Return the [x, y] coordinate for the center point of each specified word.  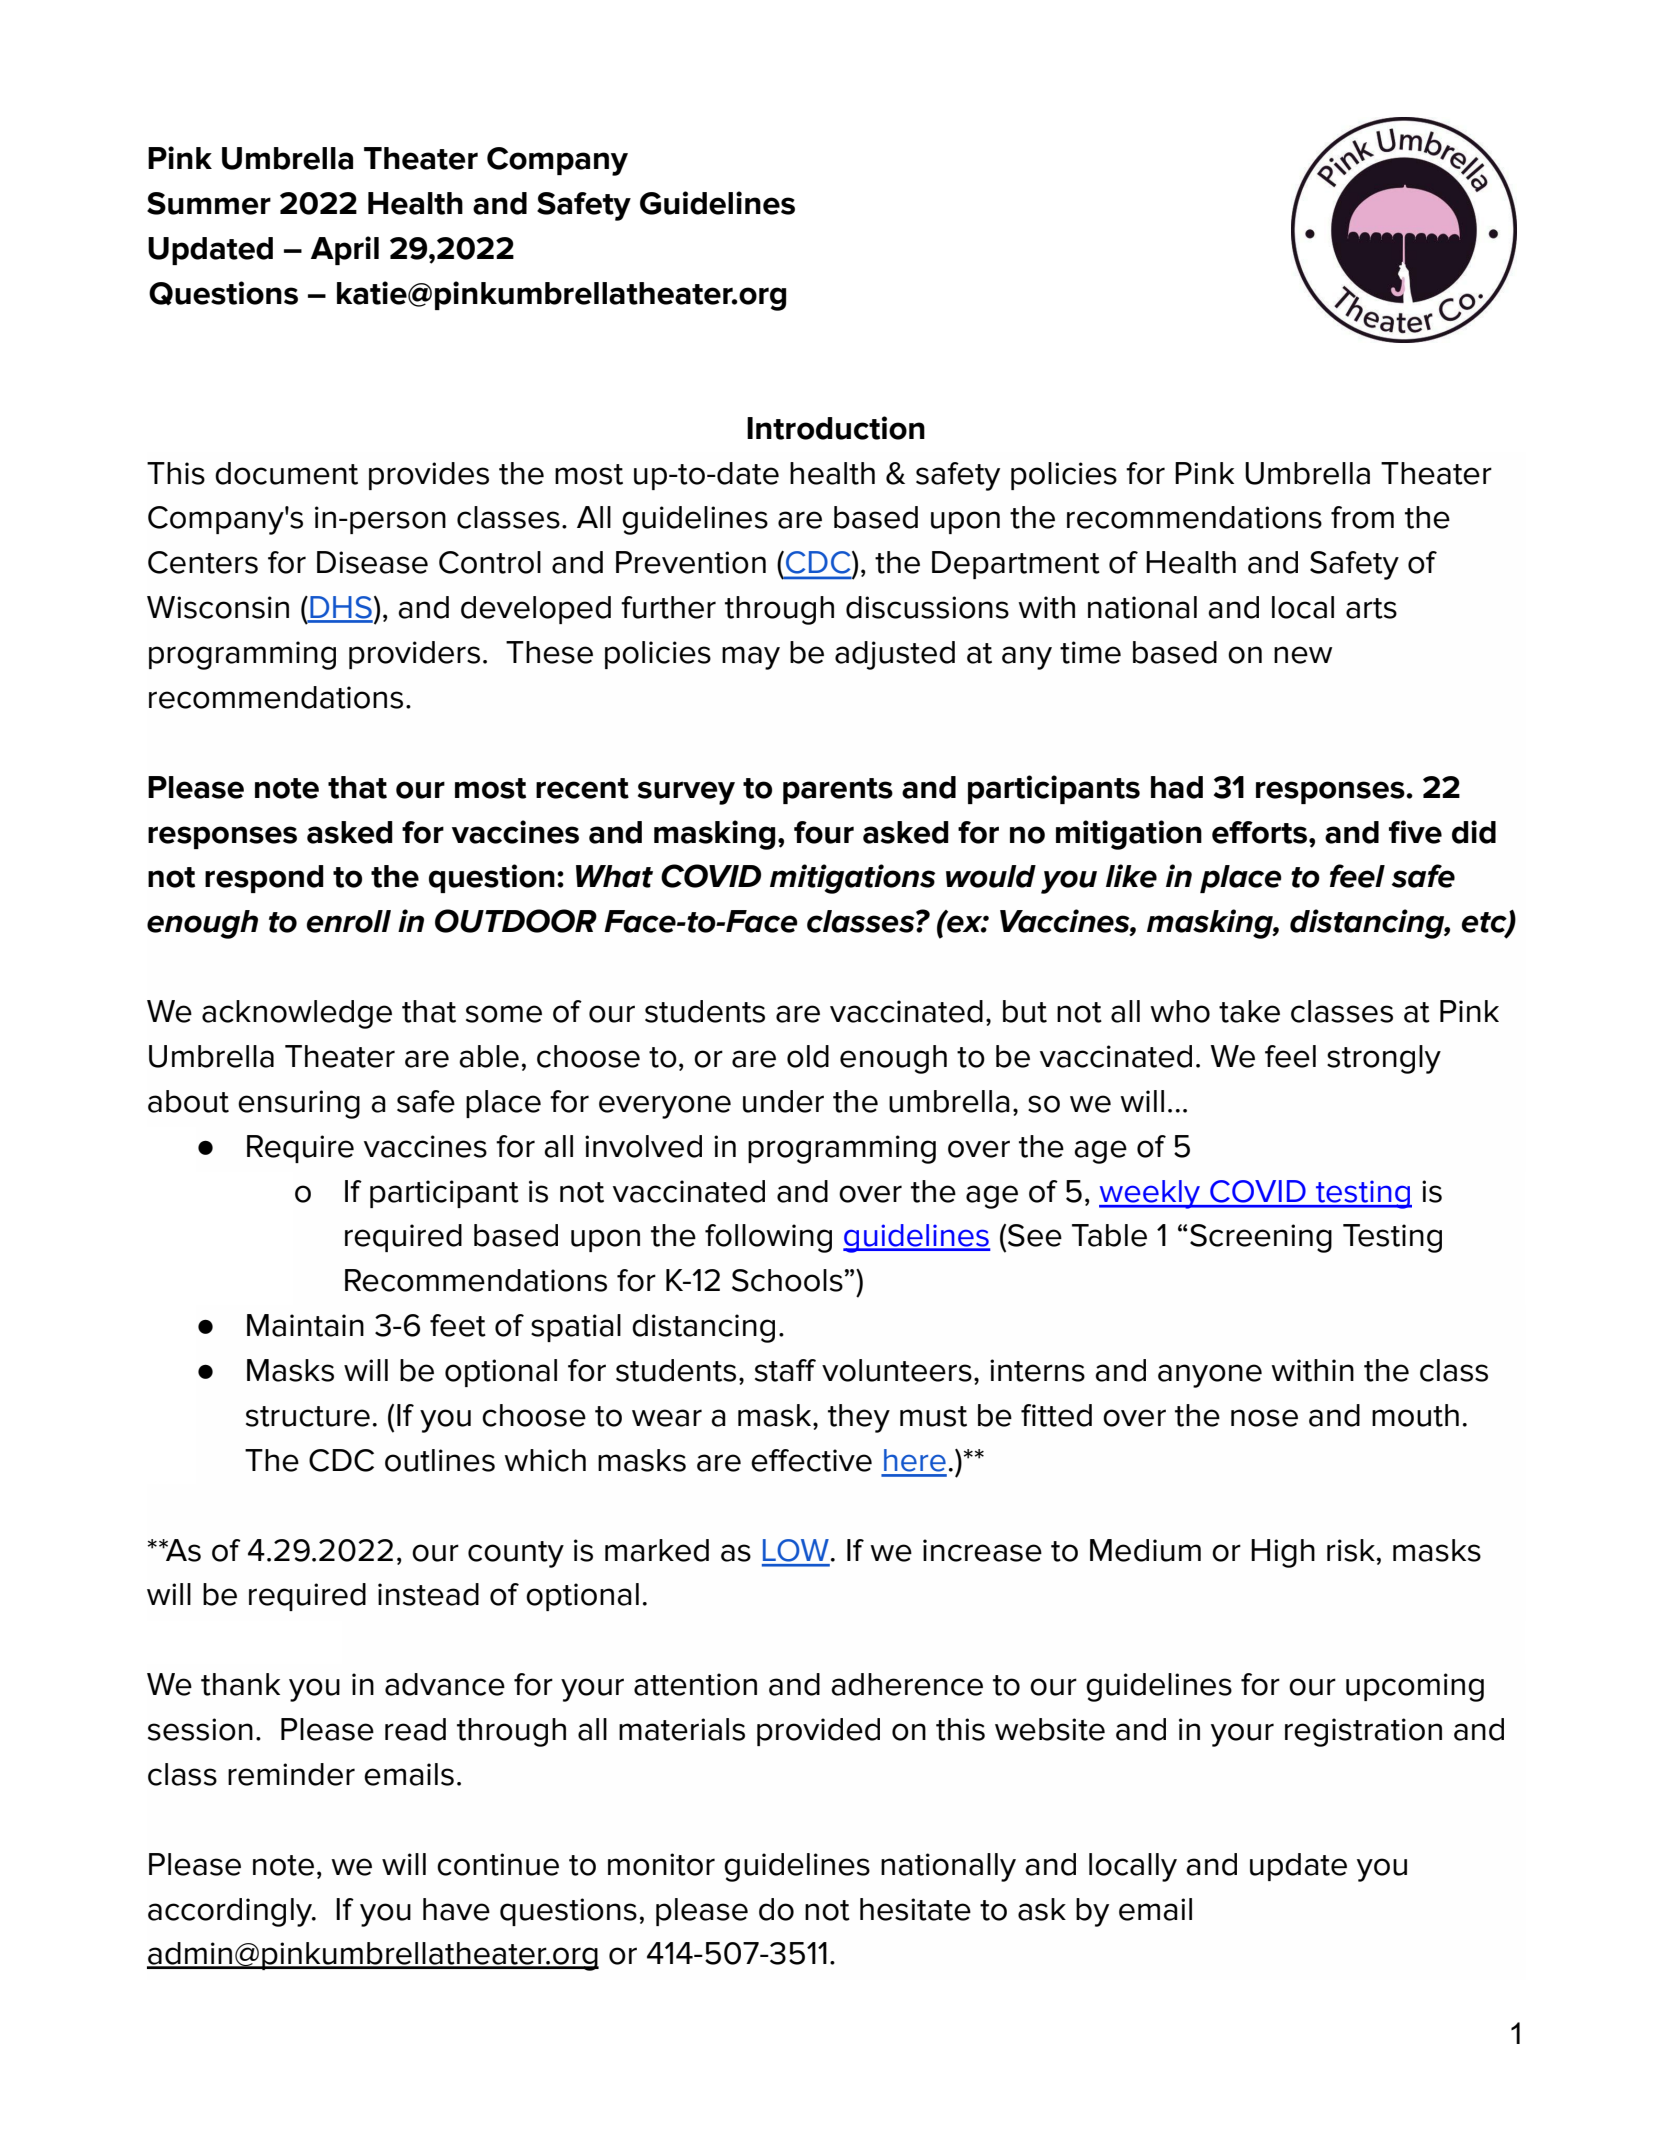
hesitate [915, 1909]
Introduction [836, 428]
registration [1363, 1732]
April [345, 250]
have [456, 1909]
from [1362, 517]
